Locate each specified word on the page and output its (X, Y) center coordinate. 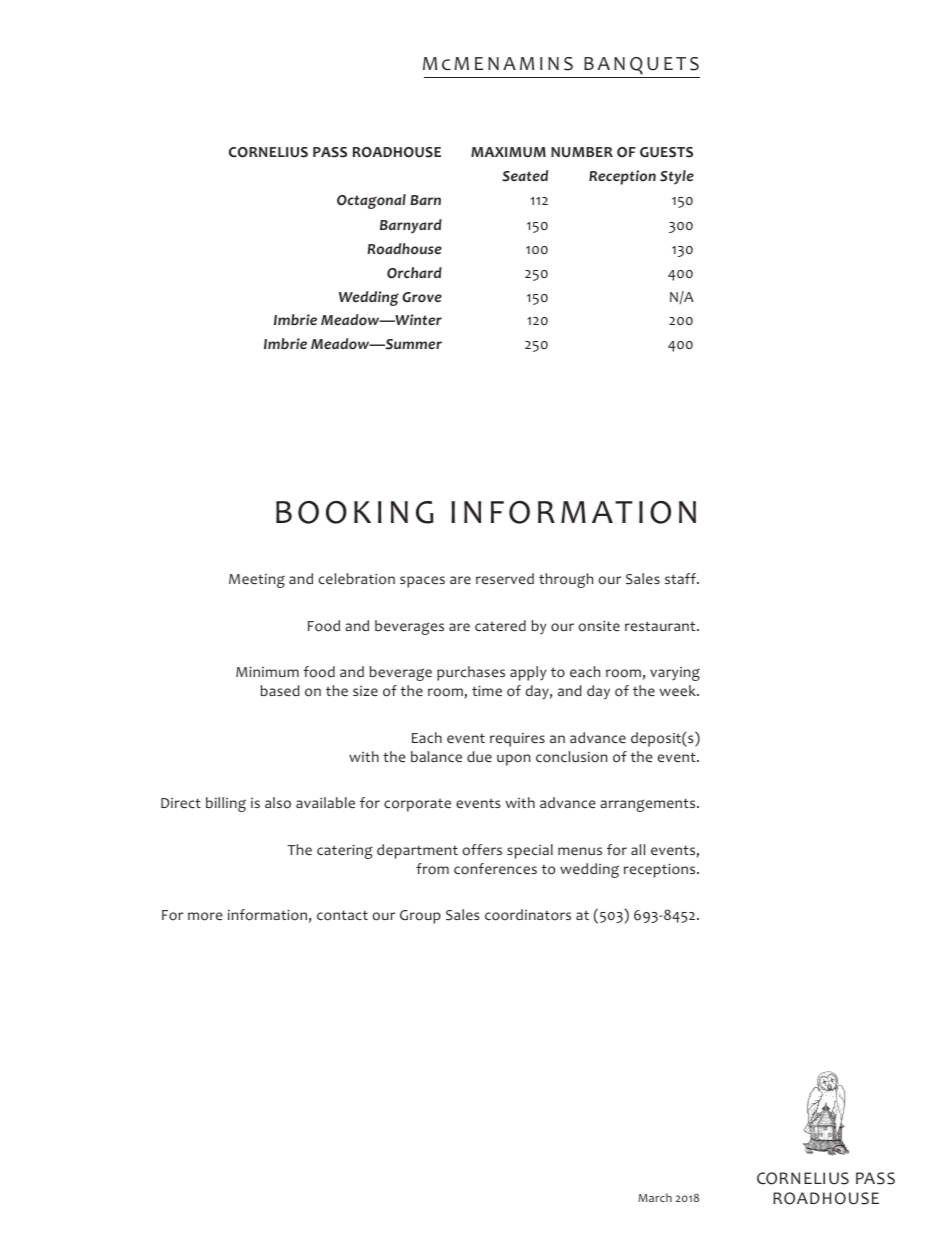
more (205, 916)
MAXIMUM (508, 152)
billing (226, 804)
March (655, 1197)
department (417, 851)
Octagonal (371, 201)
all (638, 849)
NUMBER (582, 152)
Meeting (257, 581)
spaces (422, 582)
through (566, 580)
